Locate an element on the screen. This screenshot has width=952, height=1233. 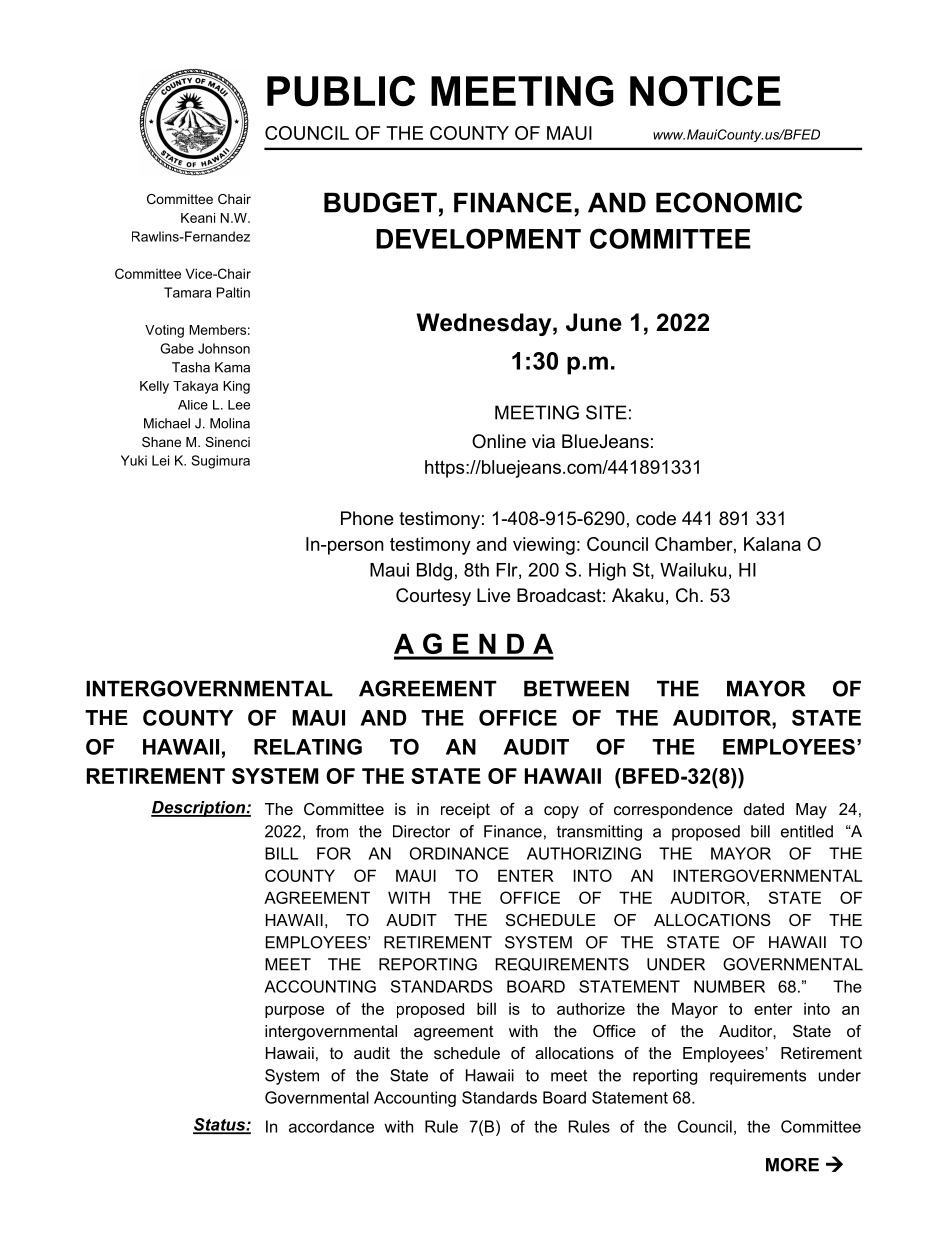
Online is located at coordinates (499, 441).
